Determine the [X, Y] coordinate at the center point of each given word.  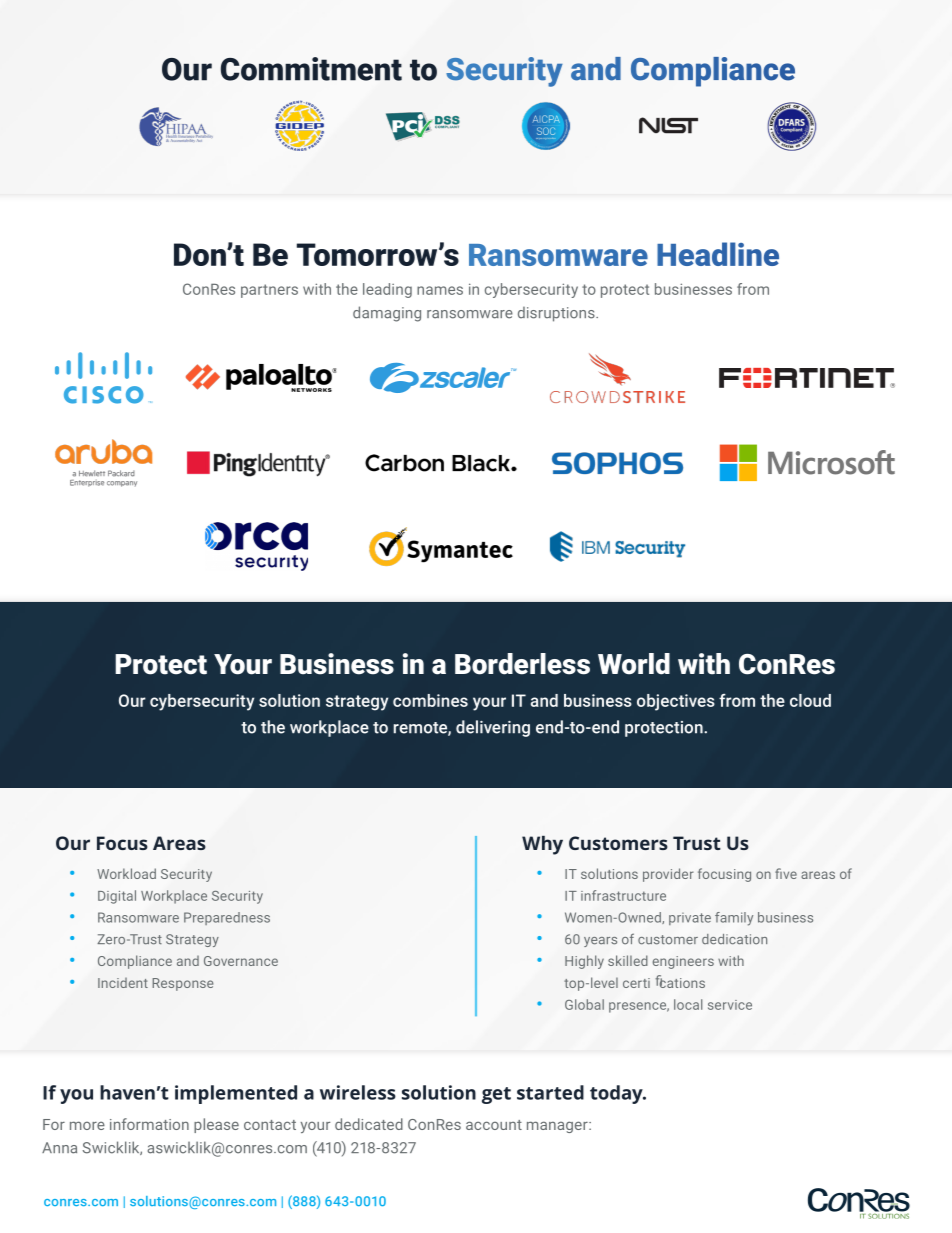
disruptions [557, 314]
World [634, 664]
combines [430, 700]
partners [269, 291]
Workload [126, 873]
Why [542, 845]
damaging [387, 314]
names [440, 290]
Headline [718, 254]
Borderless [522, 664]
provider [668, 875]
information [149, 1124]
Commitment [311, 69]
